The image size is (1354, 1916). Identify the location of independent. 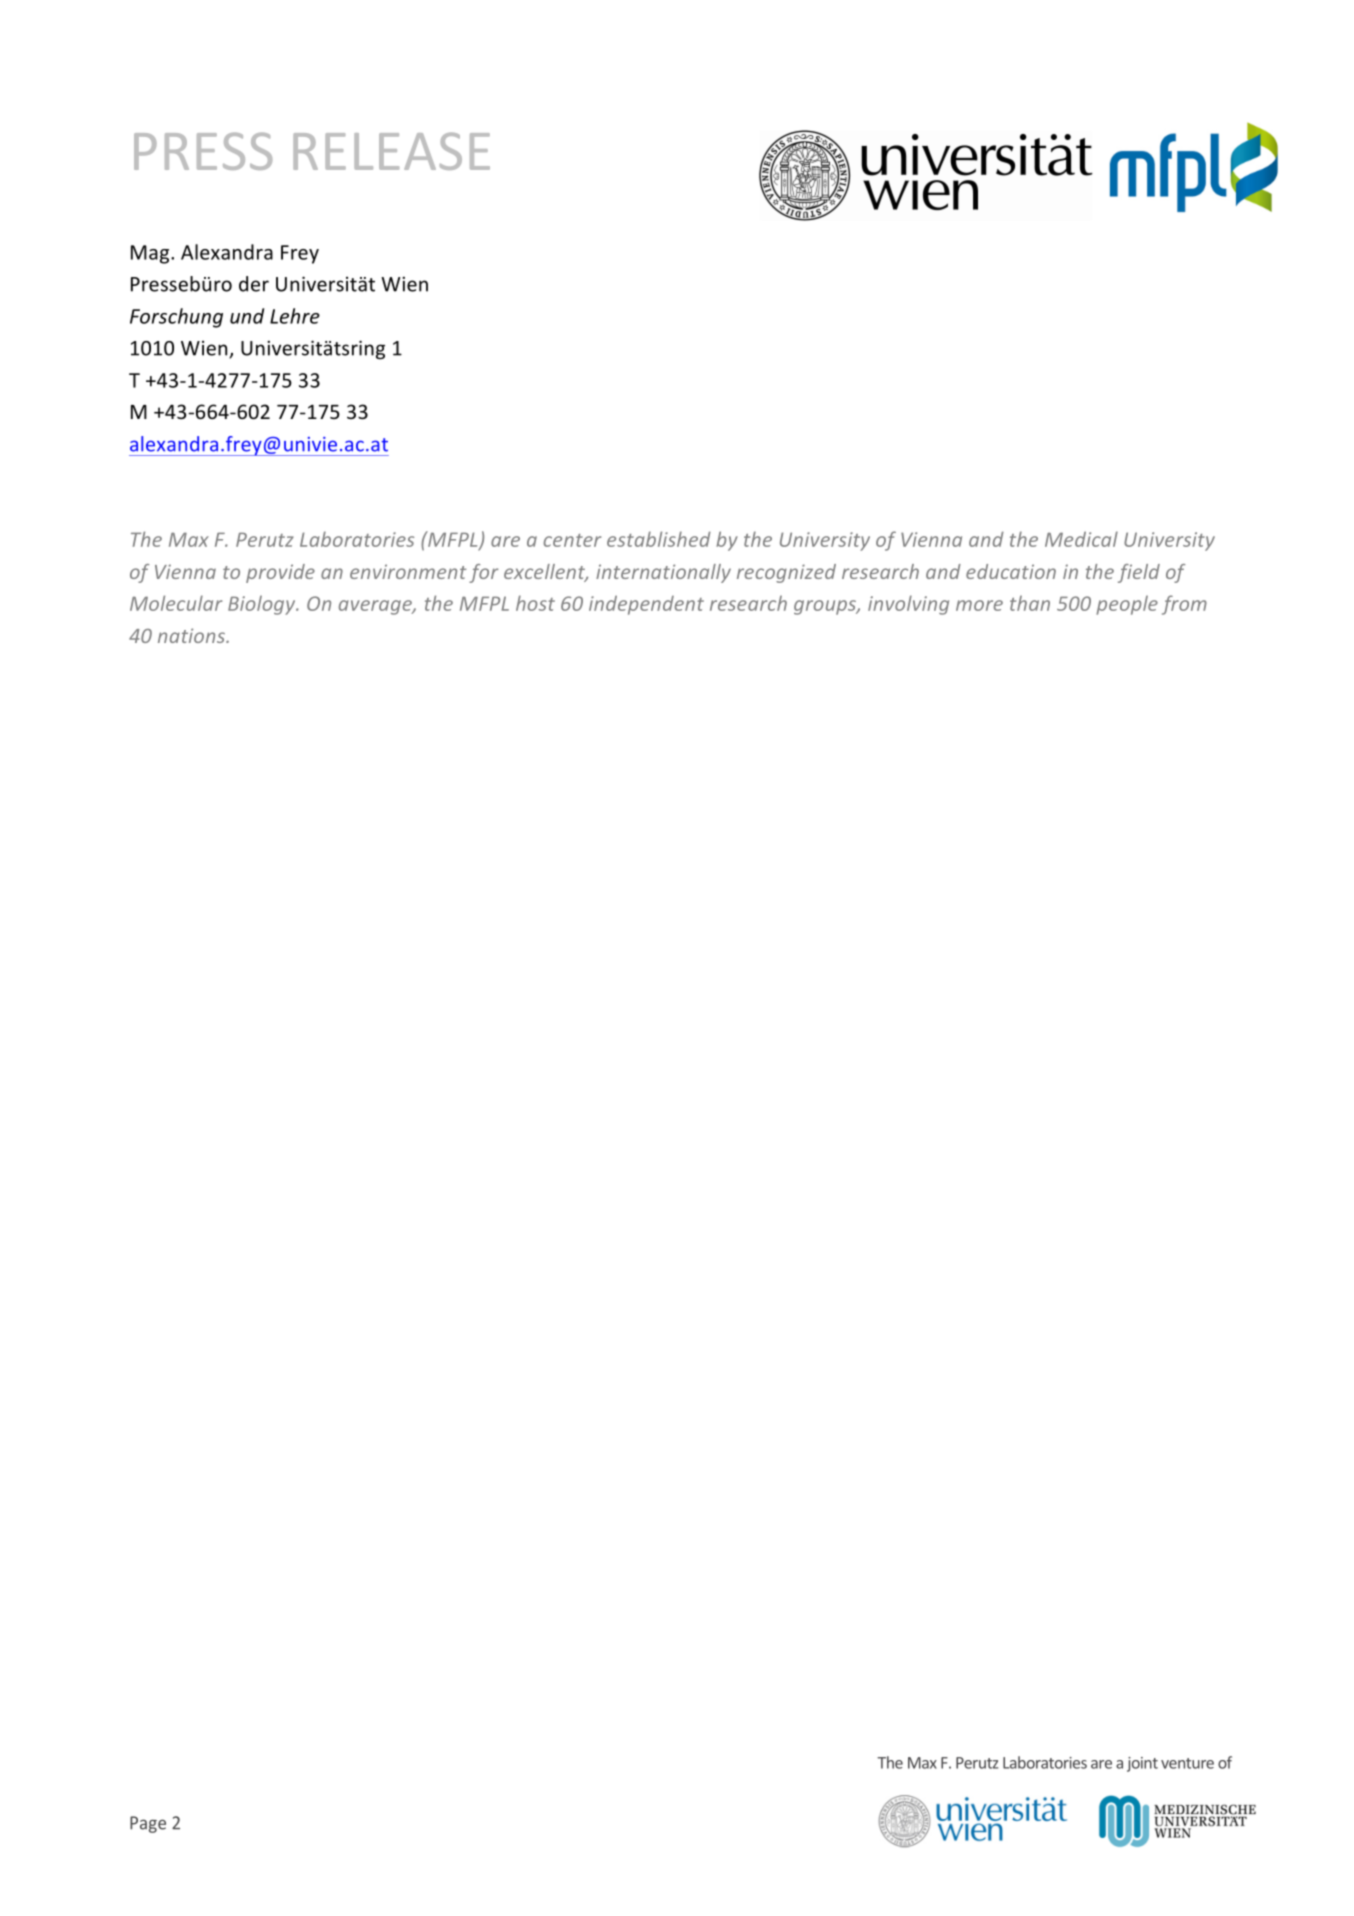
(646, 605).
